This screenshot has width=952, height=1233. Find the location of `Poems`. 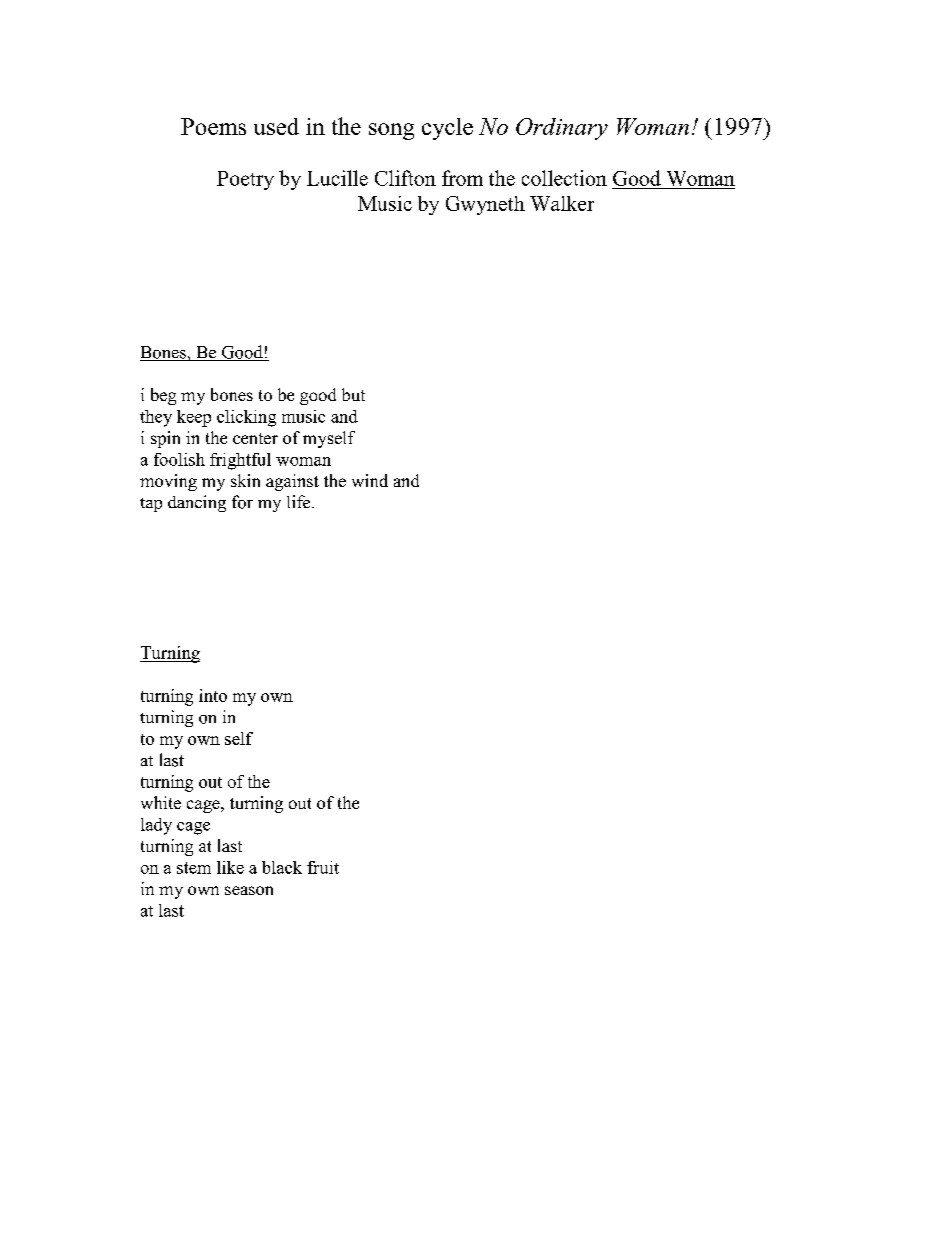

Poems is located at coordinates (213, 126).
